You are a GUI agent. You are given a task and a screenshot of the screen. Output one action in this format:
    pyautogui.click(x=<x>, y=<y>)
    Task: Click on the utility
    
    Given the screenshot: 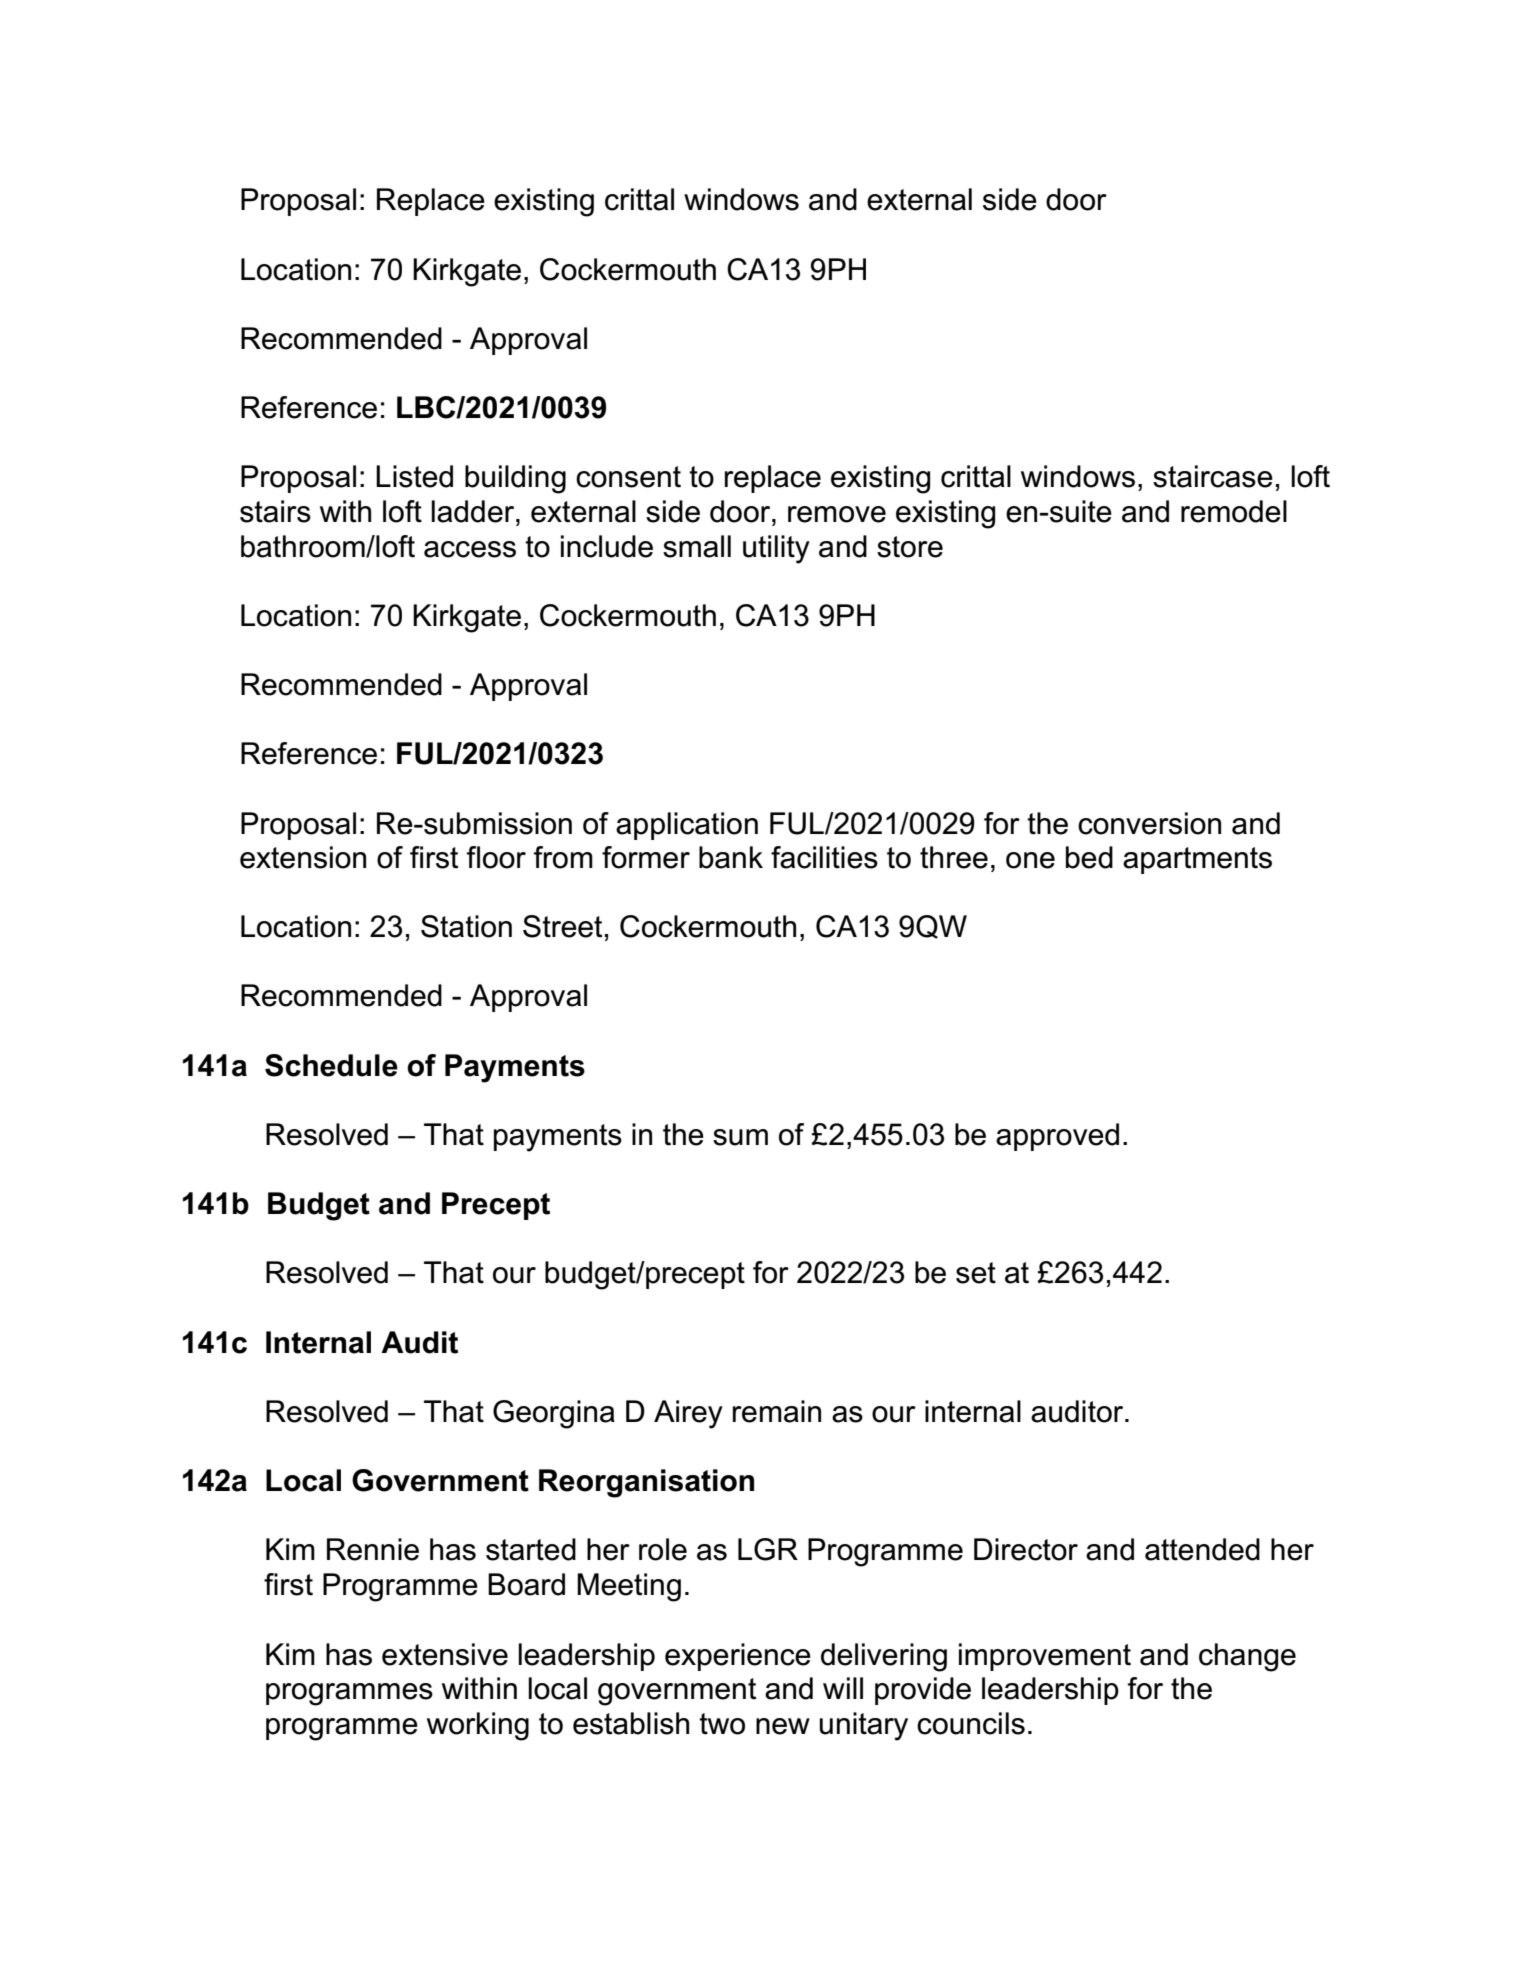 What is the action you would take?
    pyautogui.click(x=776, y=549)
